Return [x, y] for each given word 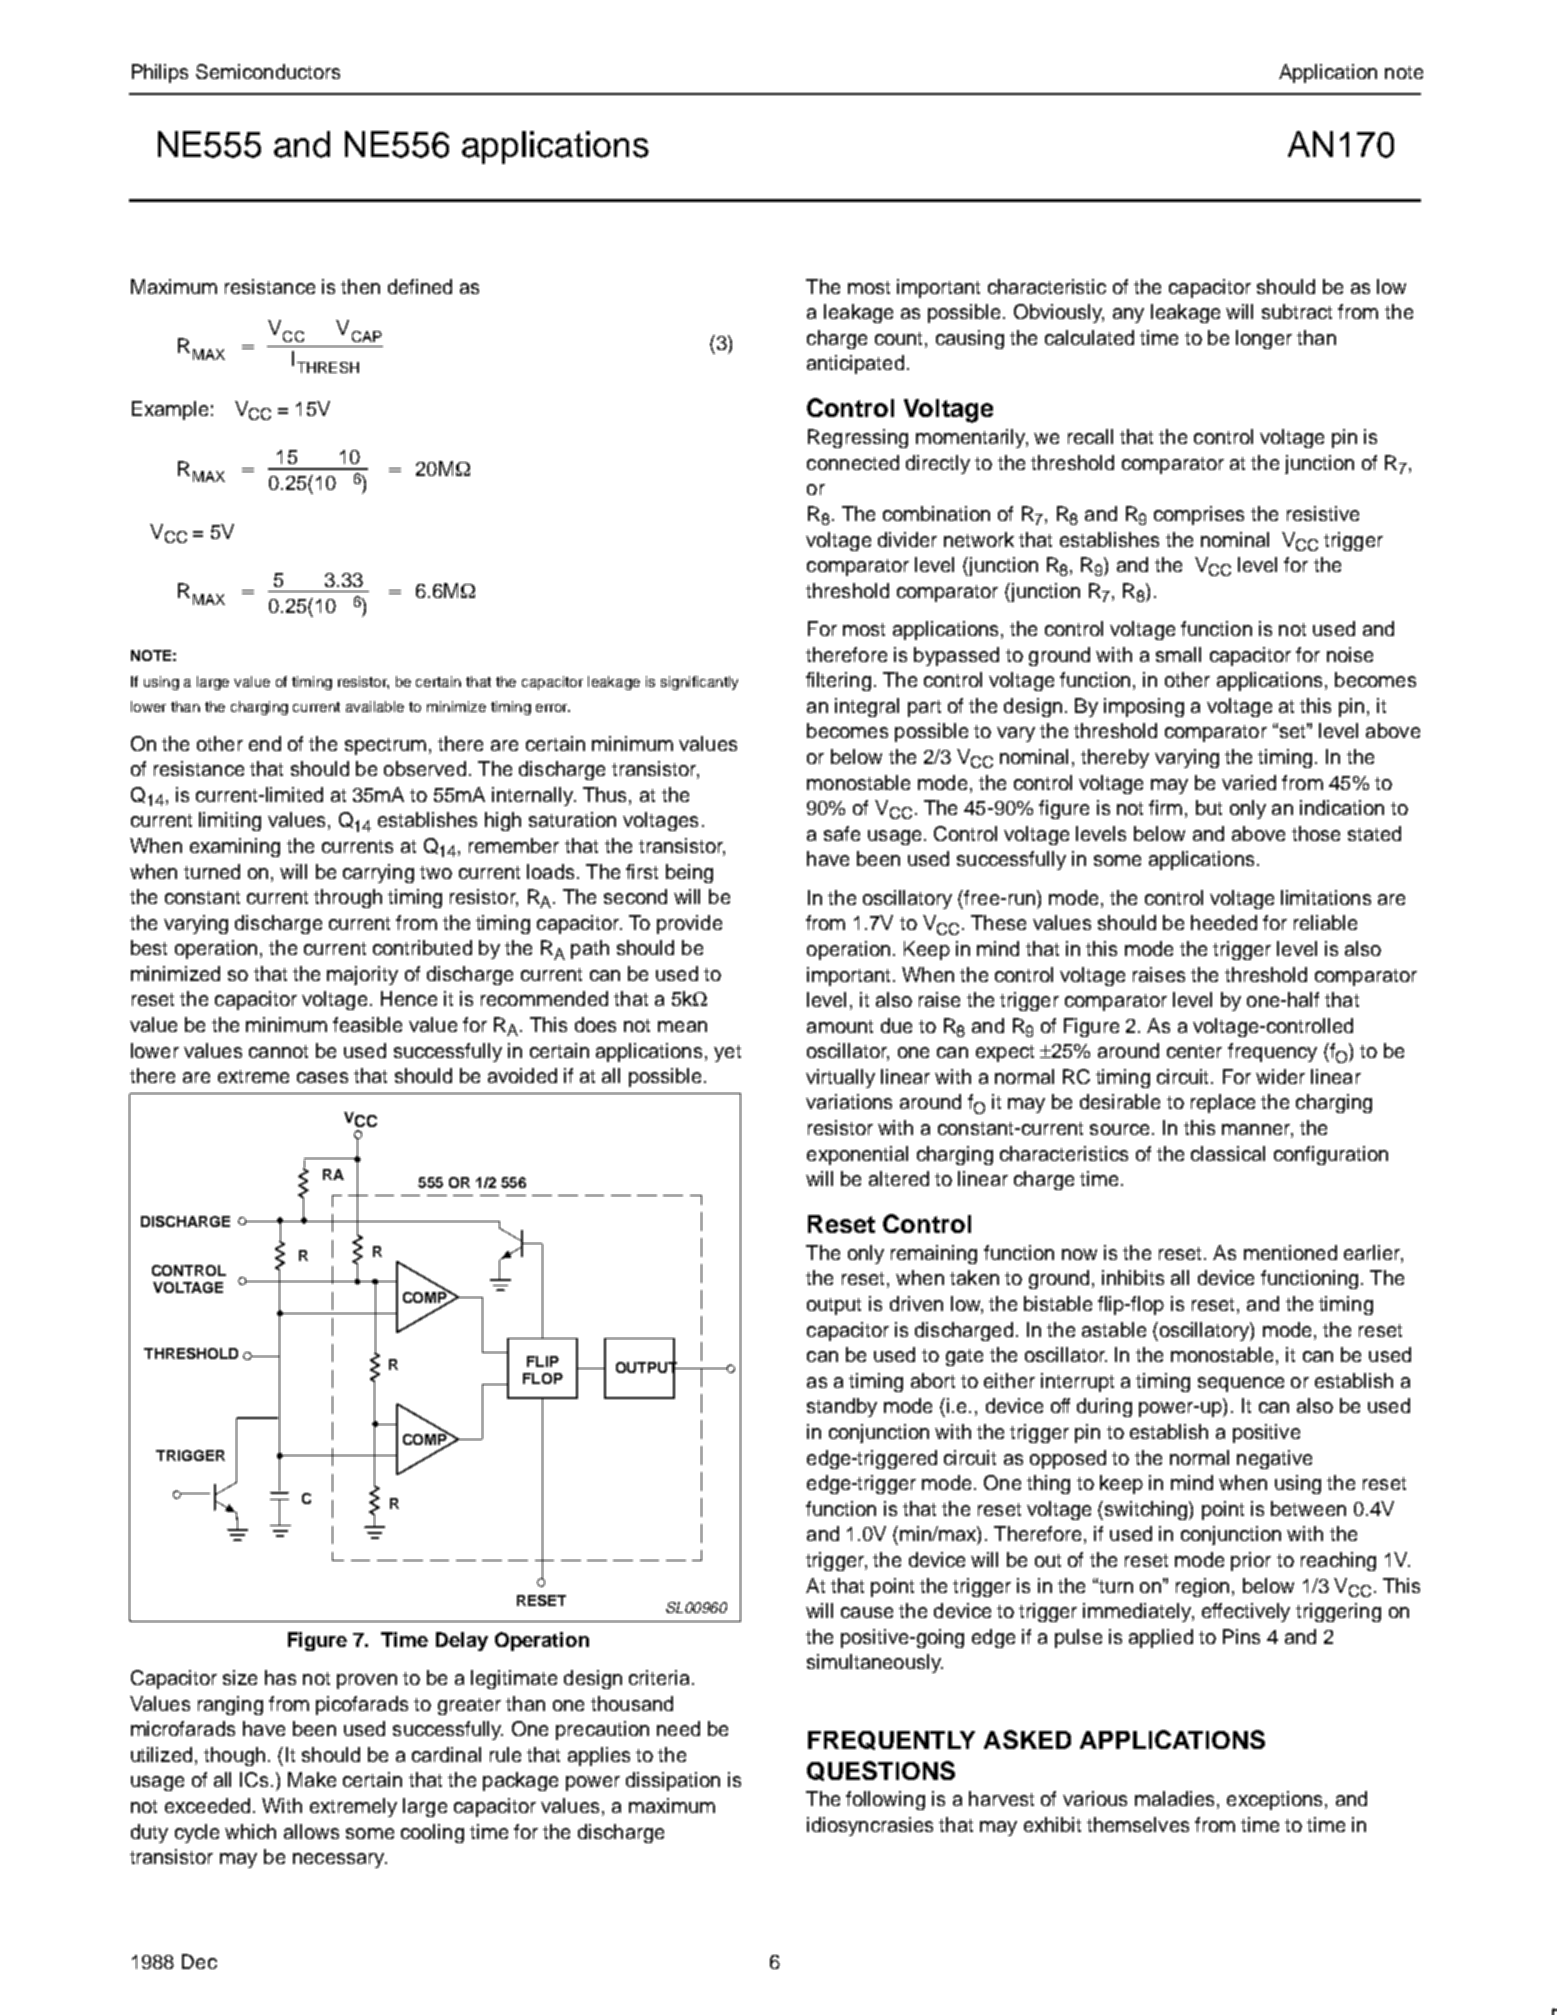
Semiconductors [268, 71]
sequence [1241, 1384]
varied [1249, 782]
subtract [1297, 311]
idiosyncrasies [870, 1826]
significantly [699, 683]
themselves [1138, 1824]
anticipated [855, 364]
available [375, 706]
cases [322, 1077]
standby [842, 1407]
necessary [340, 1860]
